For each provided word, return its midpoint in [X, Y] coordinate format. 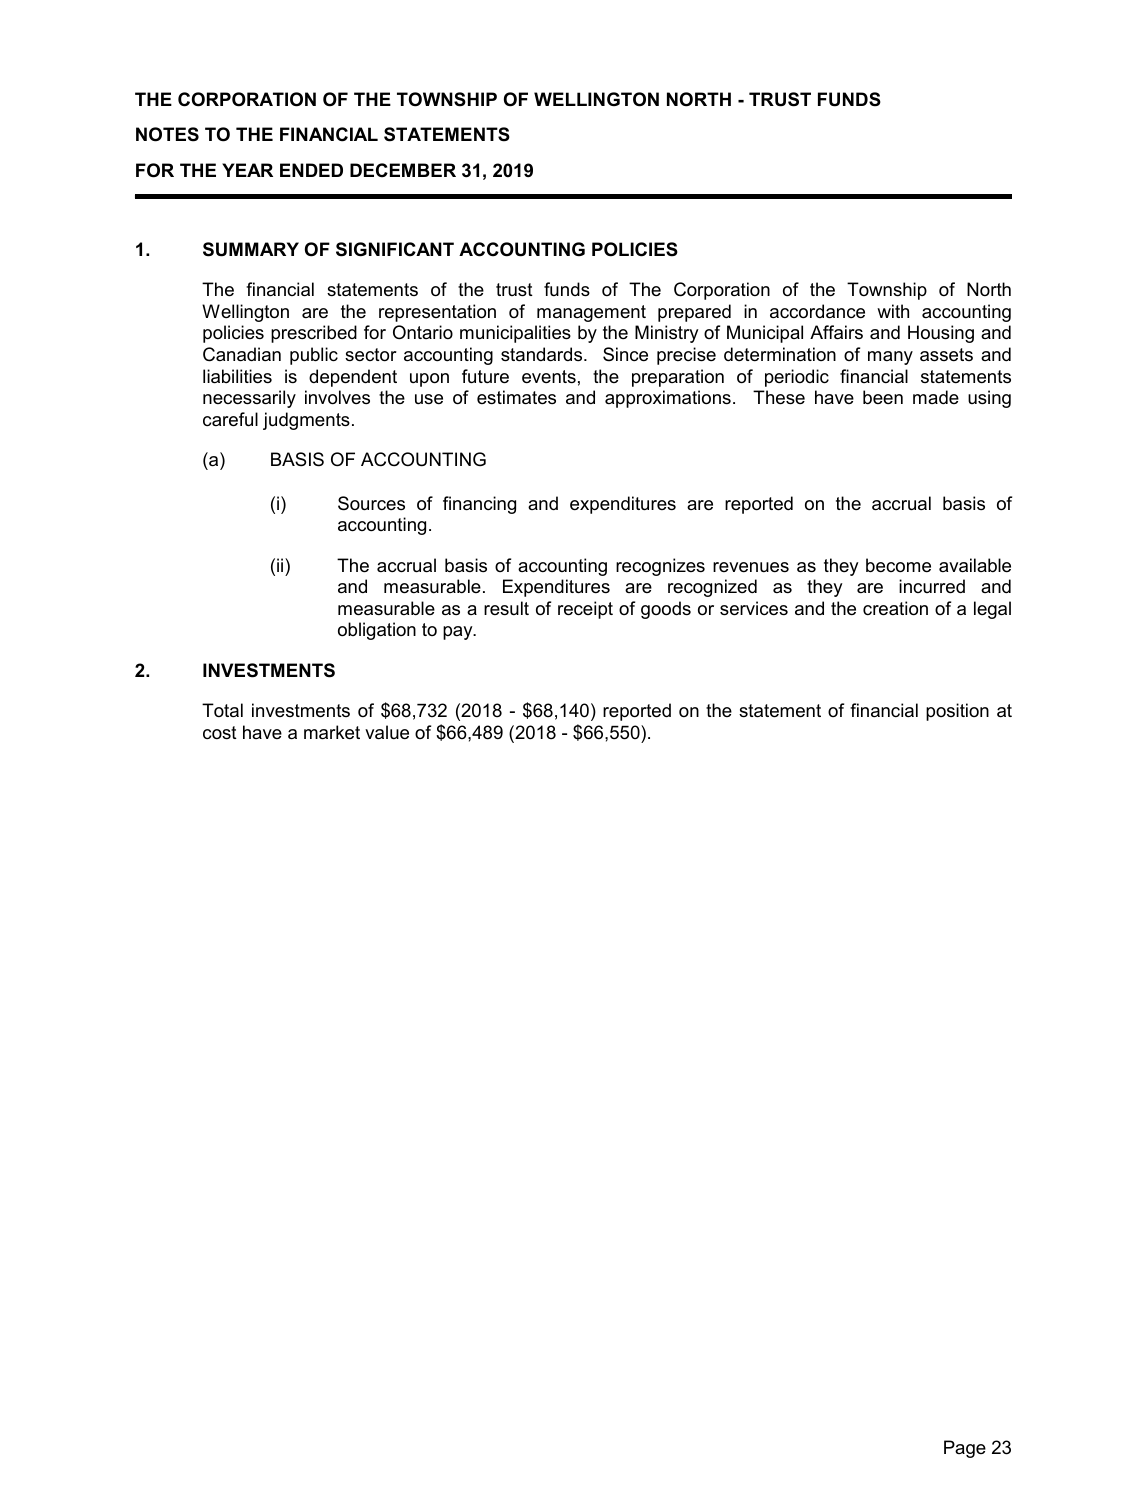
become [898, 565]
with [893, 311]
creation [895, 608]
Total [222, 710]
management [591, 313]
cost [220, 732]
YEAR [247, 170]
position [957, 712]
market [332, 732]
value [387, 732]
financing [479, 505]
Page [965, 1449]
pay [459, 633]
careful [230, 419]
